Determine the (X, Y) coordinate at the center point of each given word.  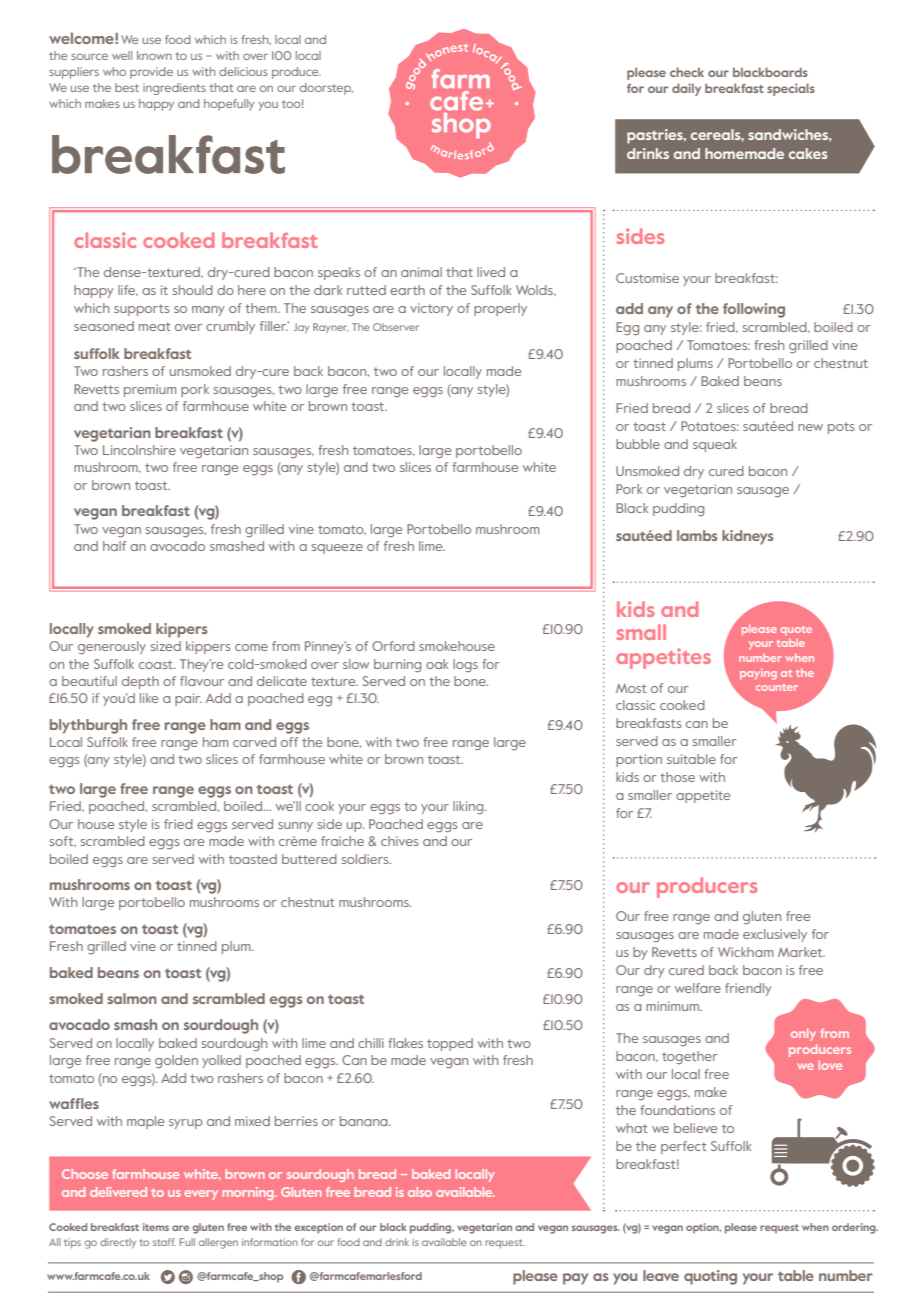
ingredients (174, 89)
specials (791, 89)
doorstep (326, 89)
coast (157, 664)
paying (758, 674)
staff (164, 1242)
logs (465, 665)
